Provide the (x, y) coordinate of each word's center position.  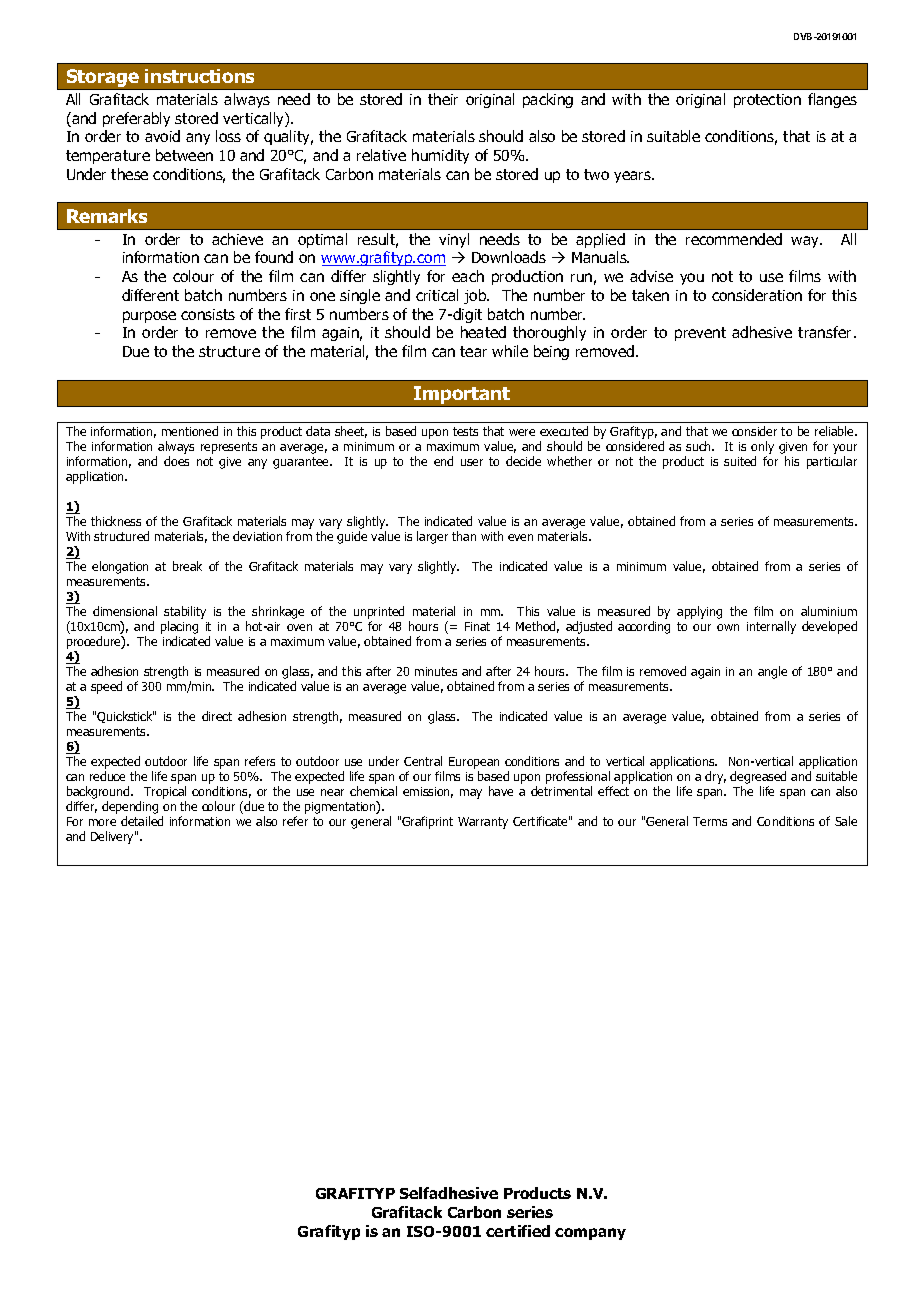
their (443, 99)
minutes (436, 671)
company (590, 1234)
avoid (162, 136)
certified (518, 1231)
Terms (710, 821)
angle (772, 672)
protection (767, 101)
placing (179, 629)
